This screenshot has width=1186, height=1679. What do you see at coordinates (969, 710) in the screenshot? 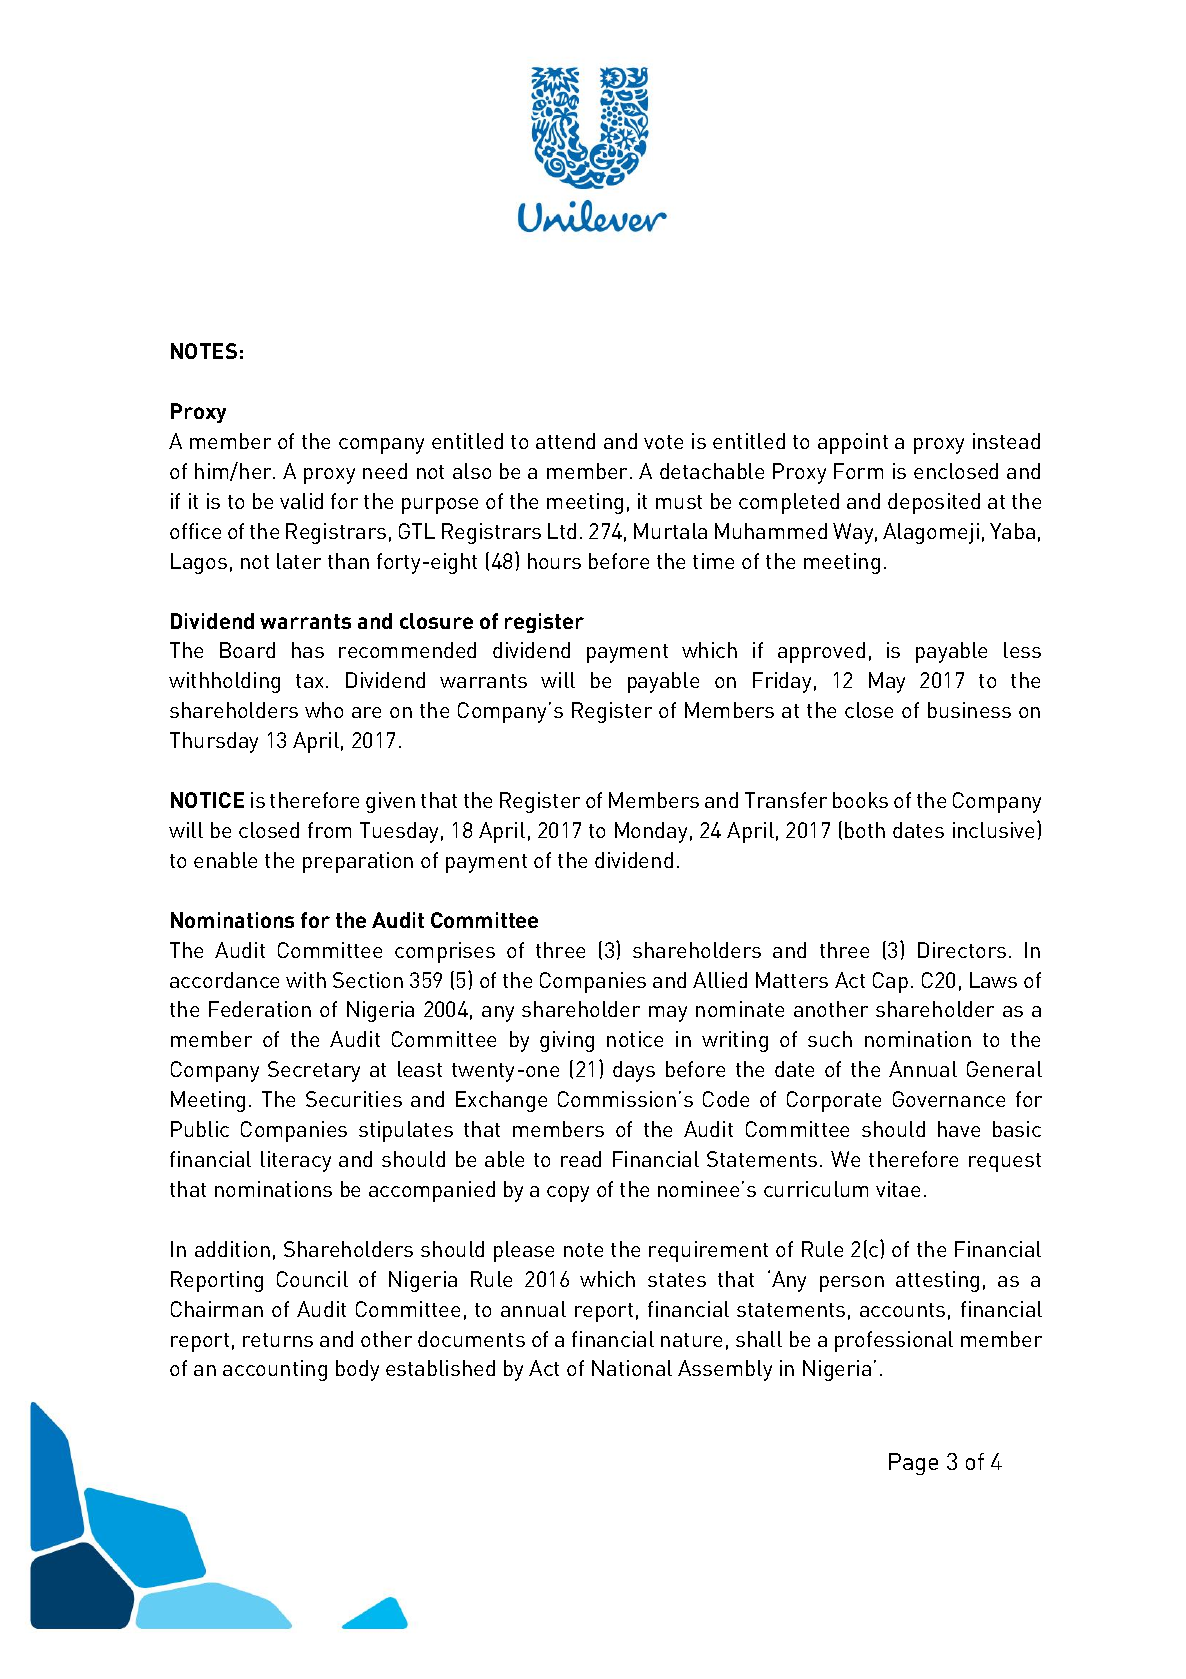
I see `business` at bounding box center [969, 710].
